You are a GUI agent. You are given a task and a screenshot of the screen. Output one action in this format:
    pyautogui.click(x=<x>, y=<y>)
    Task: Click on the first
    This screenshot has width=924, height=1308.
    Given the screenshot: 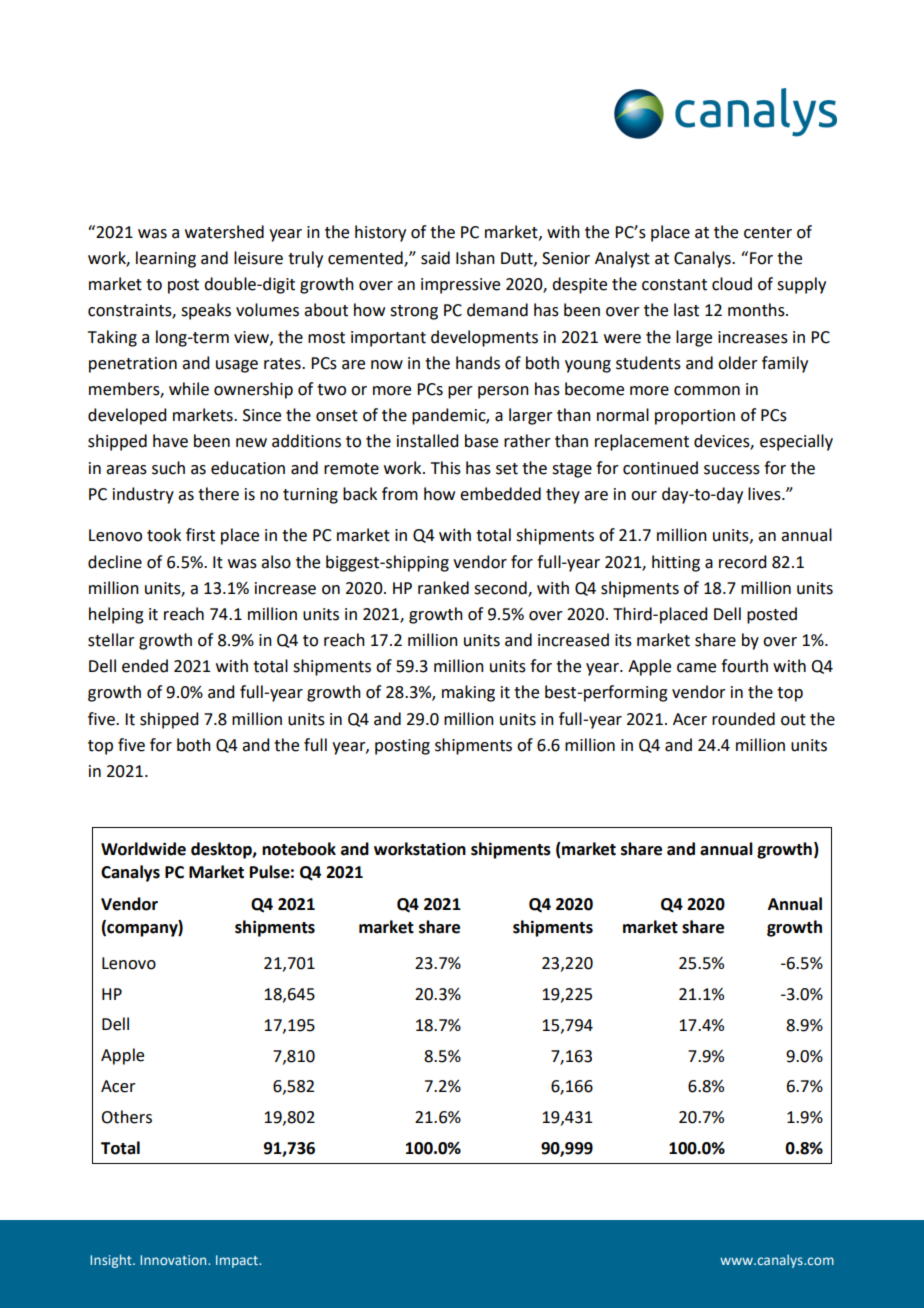 What is the action you would take?
    pyautogui.click(x=200, y=535)
